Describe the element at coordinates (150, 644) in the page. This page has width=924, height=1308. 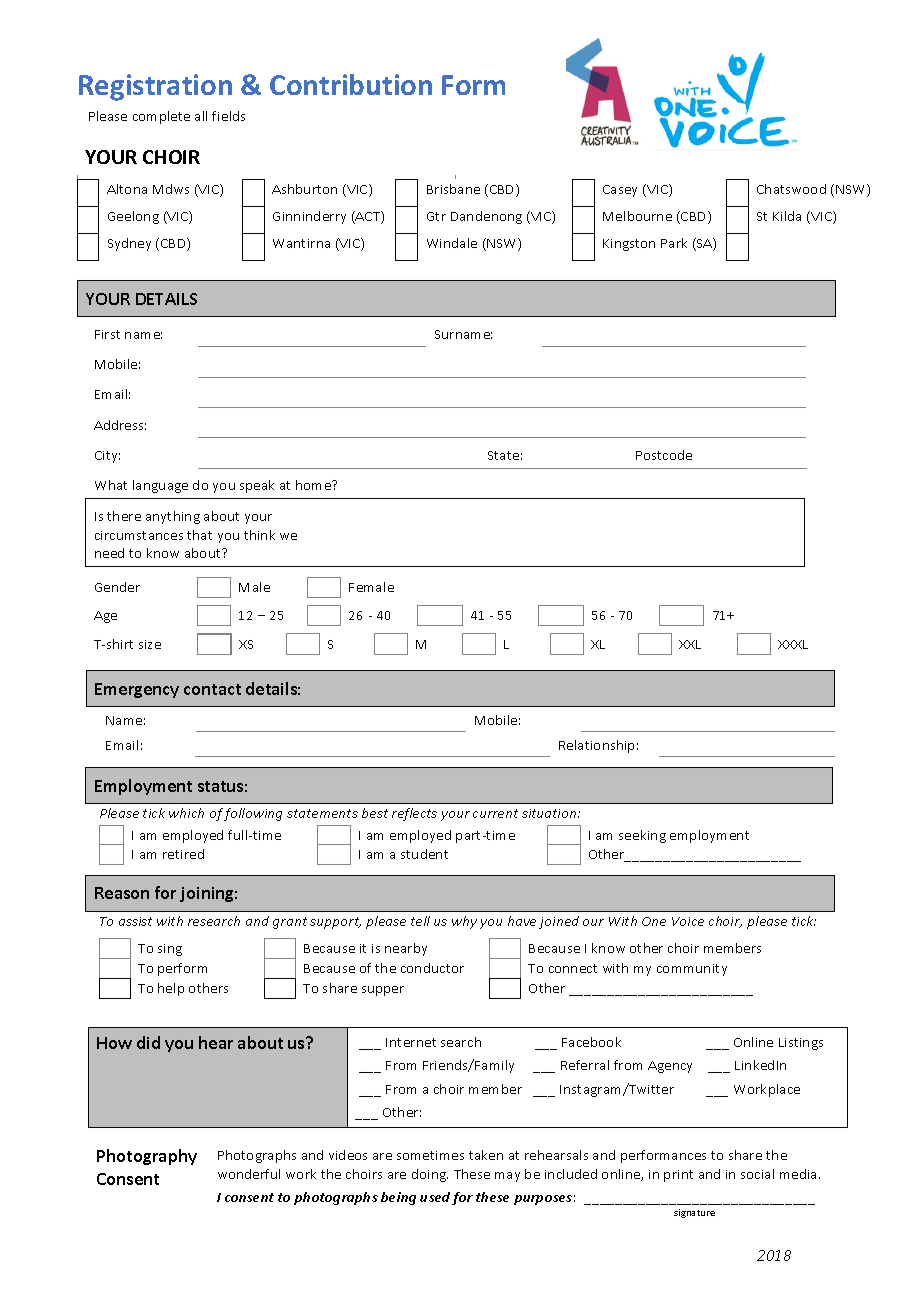
I see `size` at that location.
